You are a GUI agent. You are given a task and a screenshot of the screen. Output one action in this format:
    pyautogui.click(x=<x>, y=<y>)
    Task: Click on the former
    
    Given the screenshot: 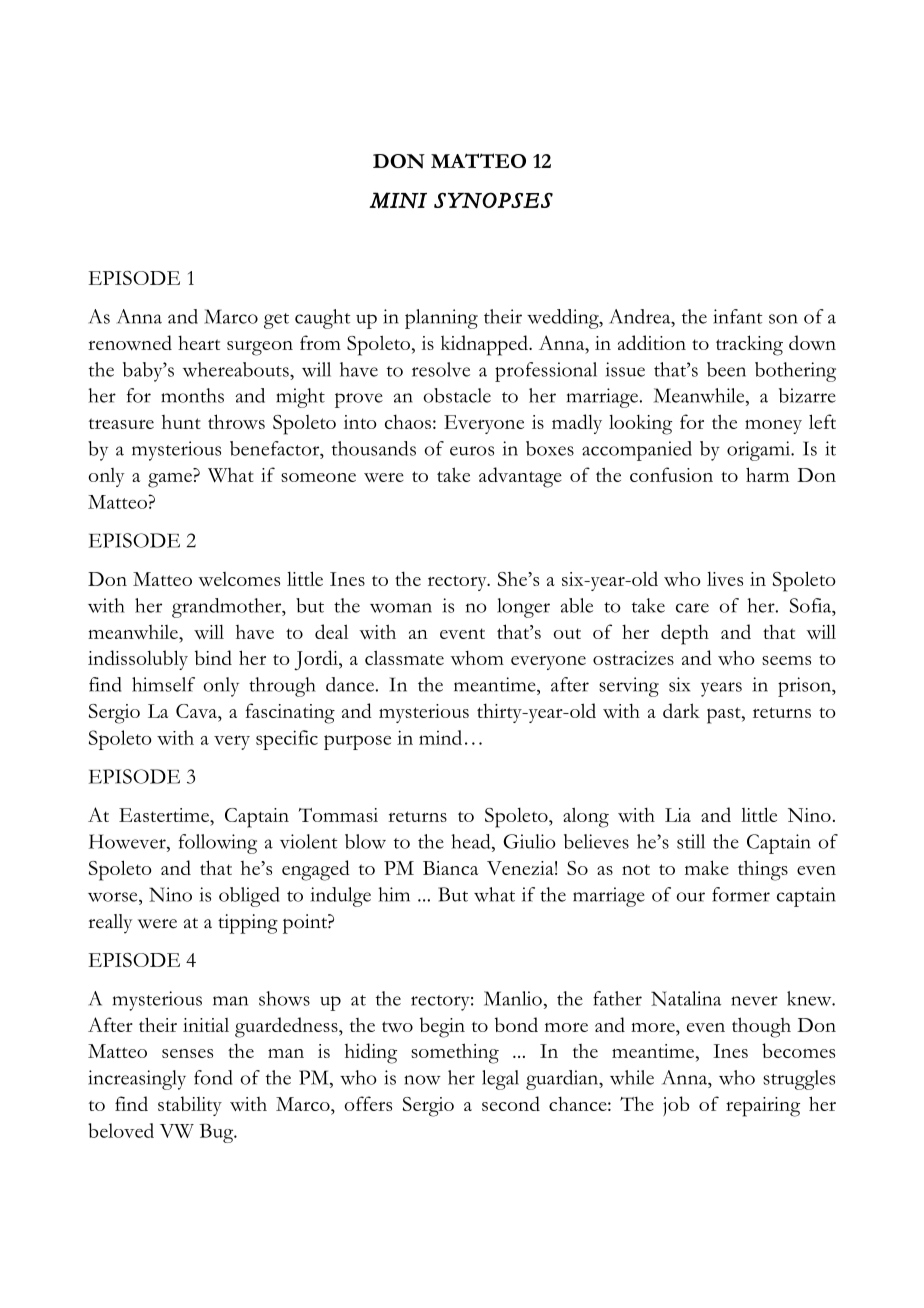 What is the action you would take?
    pyautogui.click(x=741, y=894)
